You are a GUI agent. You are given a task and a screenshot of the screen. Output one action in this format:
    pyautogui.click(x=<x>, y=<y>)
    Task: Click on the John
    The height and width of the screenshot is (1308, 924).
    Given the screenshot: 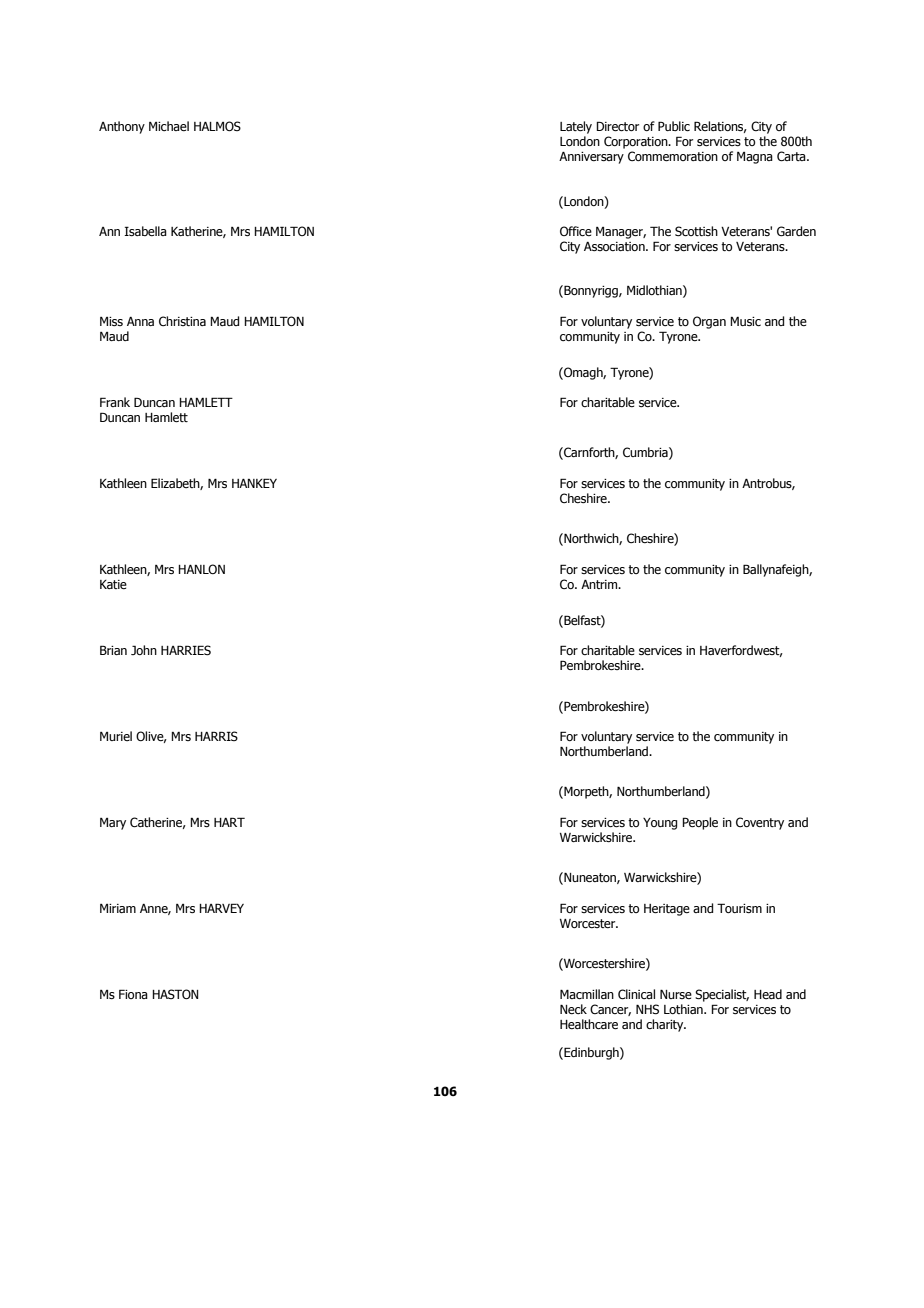 What is the action you would take?
    pyautogui.click(x=144, y=650)
